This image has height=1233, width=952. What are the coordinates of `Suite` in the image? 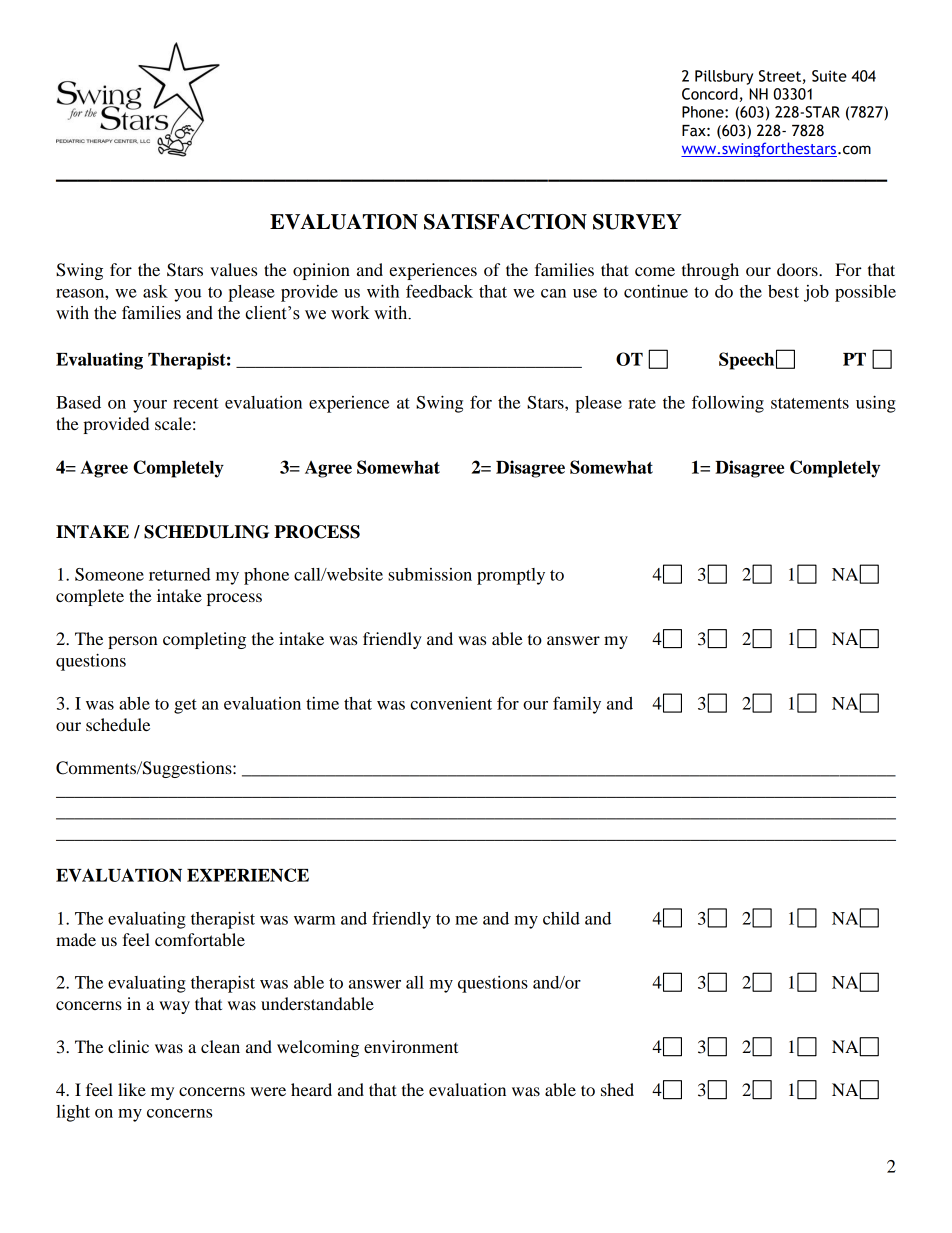 It's located at (829, 76).
